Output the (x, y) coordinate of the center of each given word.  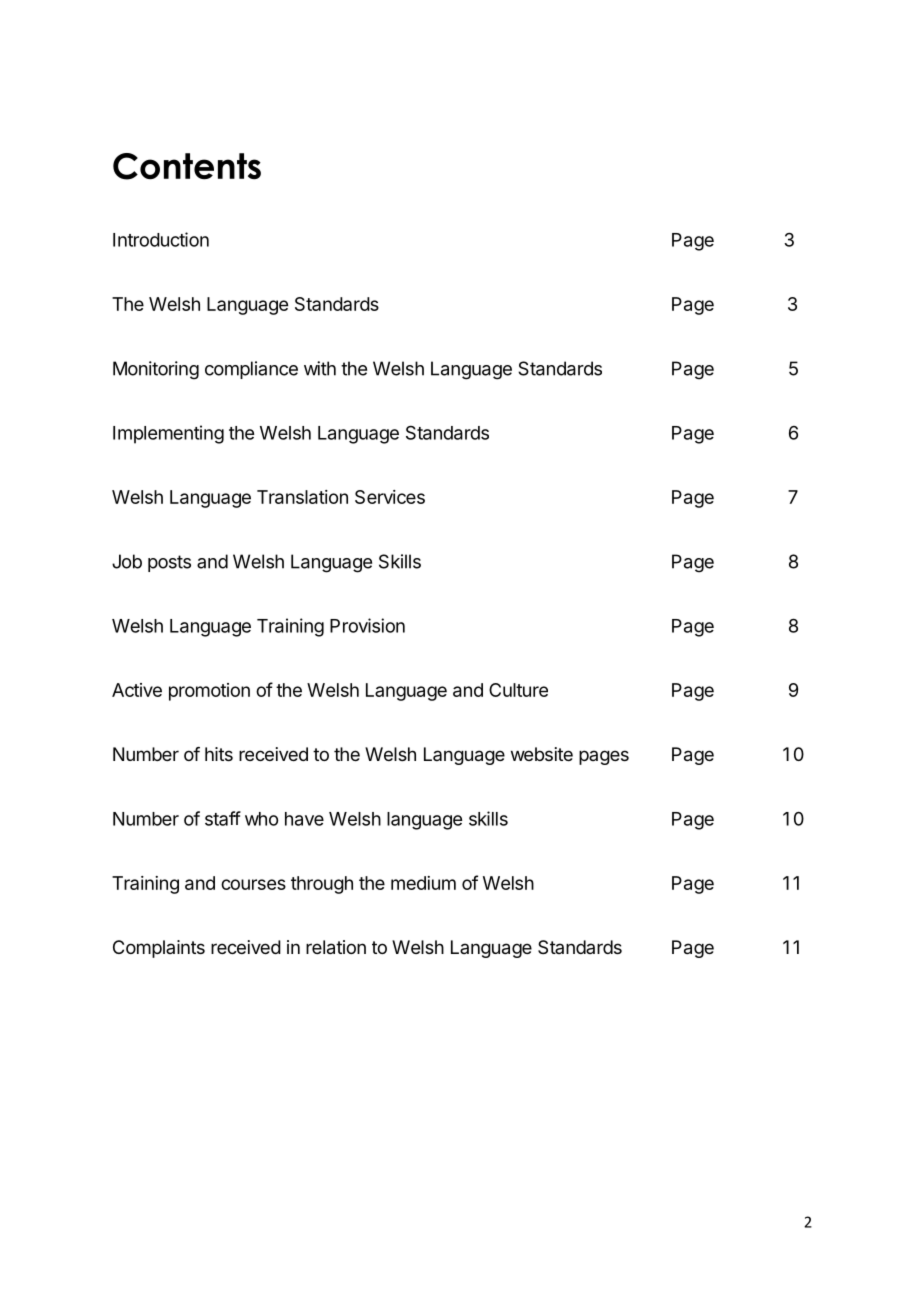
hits (219, 754)
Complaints (159, 949)
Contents (187, 166)
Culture (518, 690)
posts (169, 563)
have (304, 819)
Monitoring (156, 370)
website (542, 754)
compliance (251, 370)
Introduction (161, 239)
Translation (302, 497)
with (320, 368)
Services (390, 497)
